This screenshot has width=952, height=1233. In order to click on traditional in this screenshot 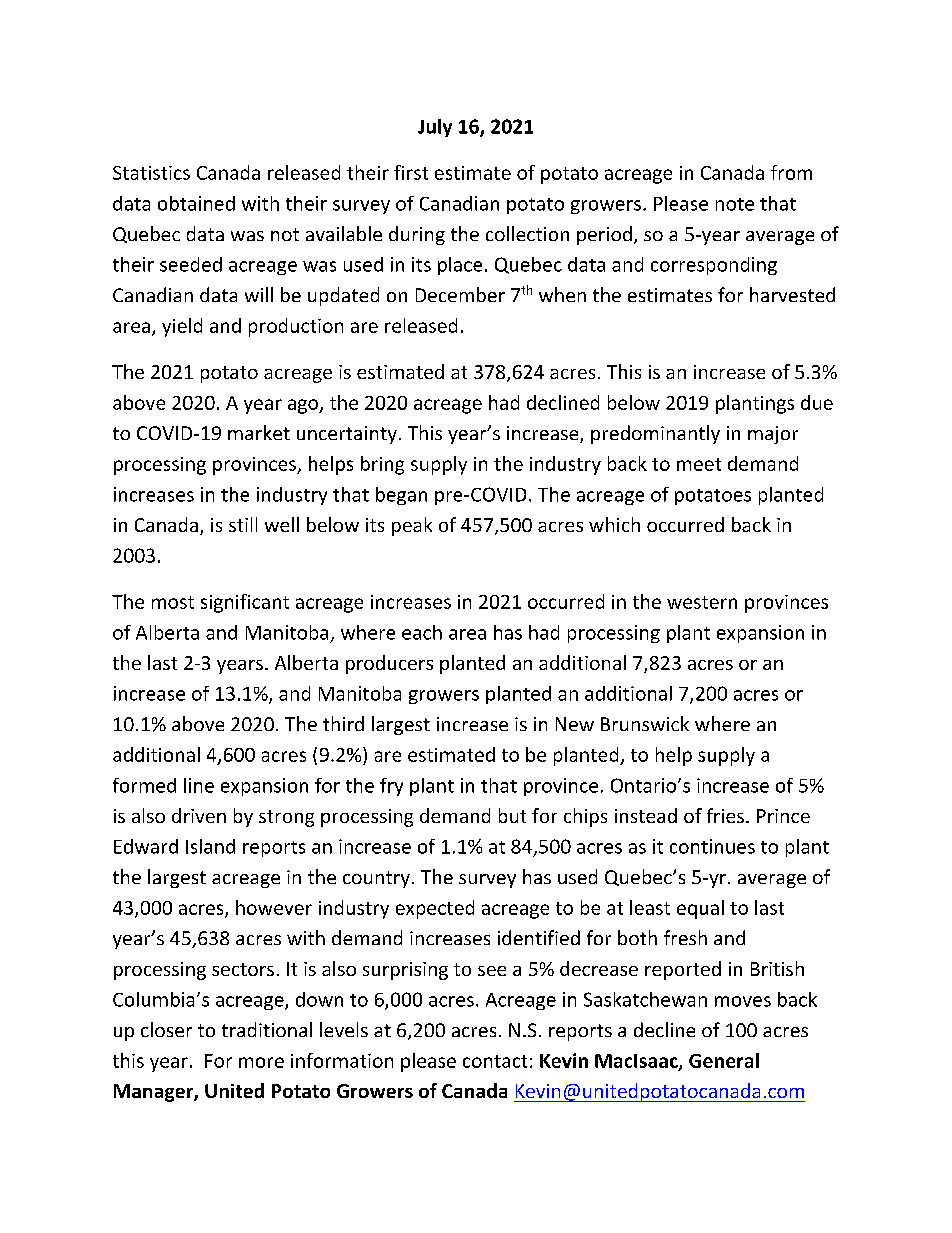, I will do `click(267, 1029)`.
